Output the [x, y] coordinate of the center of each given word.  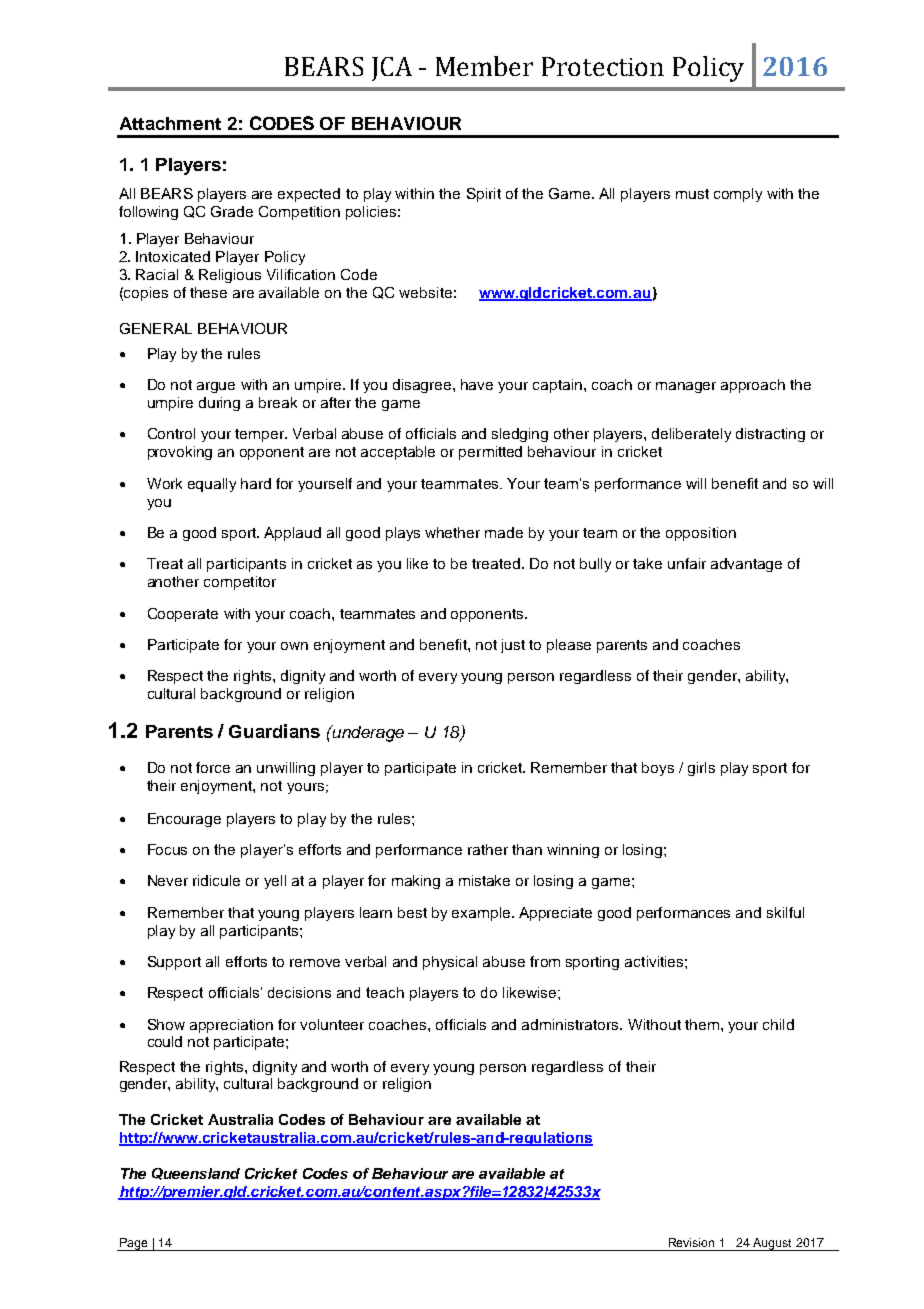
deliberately [691, 435]
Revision [691, 1242]
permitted [490, 453]
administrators [571, 1024]
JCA [392, 69]
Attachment [170, 123]
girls [701, 769]
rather [488, 849]
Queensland [196, 1174]
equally [212, 485]
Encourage [184, 820]
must [692, 194]
